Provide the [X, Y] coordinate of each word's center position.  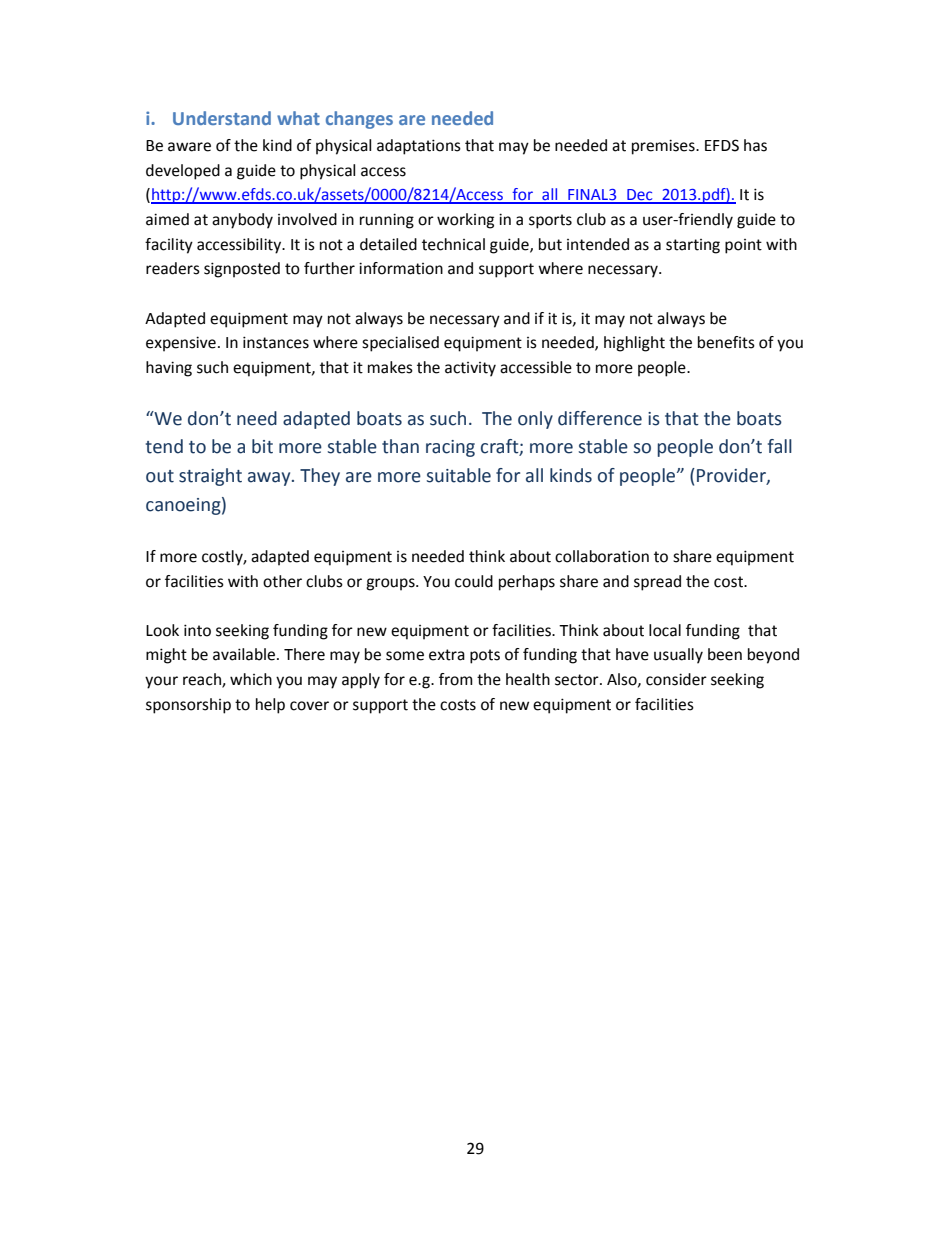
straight [210, 477]
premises [664, 147]
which [251, 679]
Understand [222, 118]
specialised [400, 344]
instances [276, 342]
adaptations [419, 147]
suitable [459, 475]
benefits [726, 342]
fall [780, 446]
